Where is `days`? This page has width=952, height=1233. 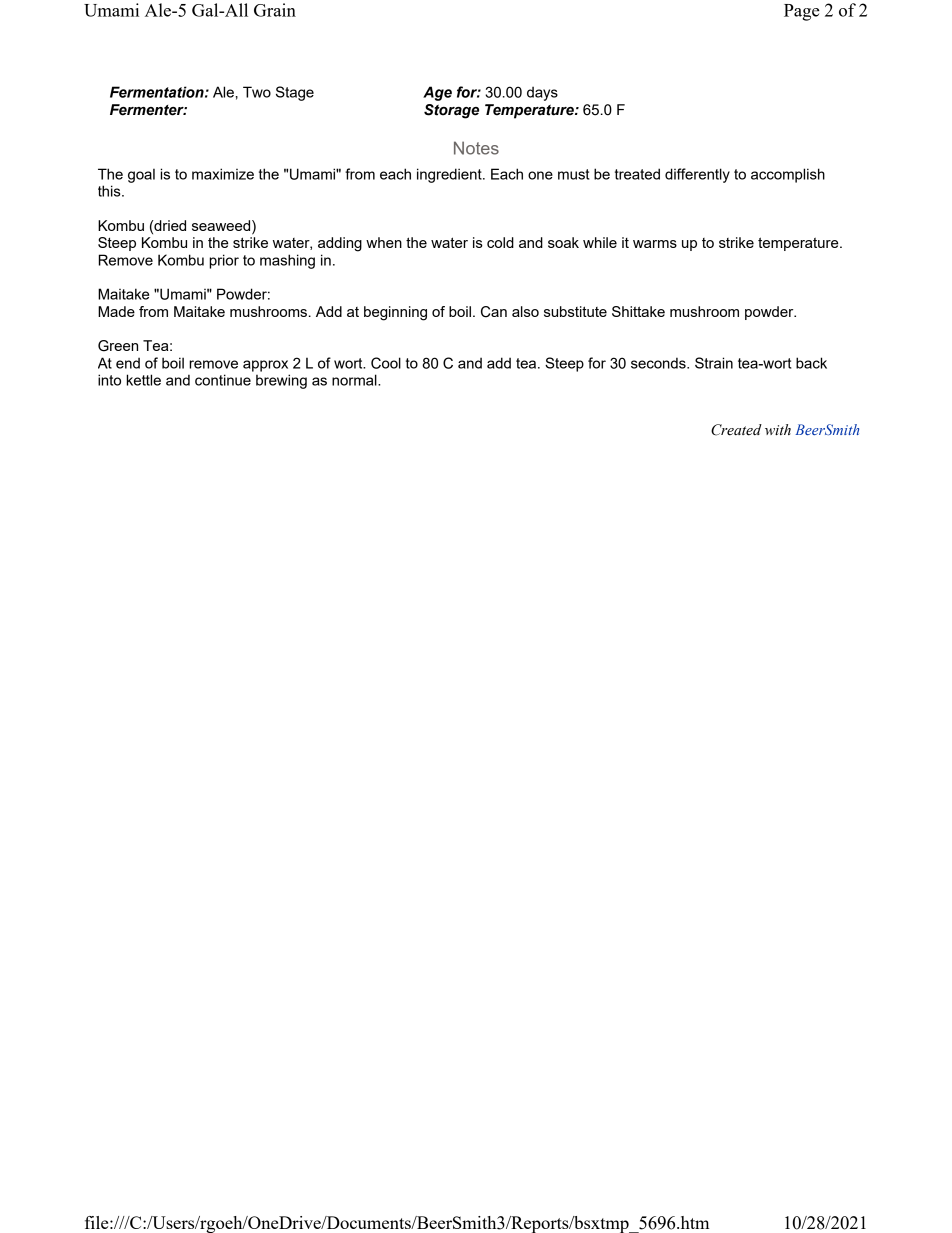
days is located at coordinates (542, 93).
